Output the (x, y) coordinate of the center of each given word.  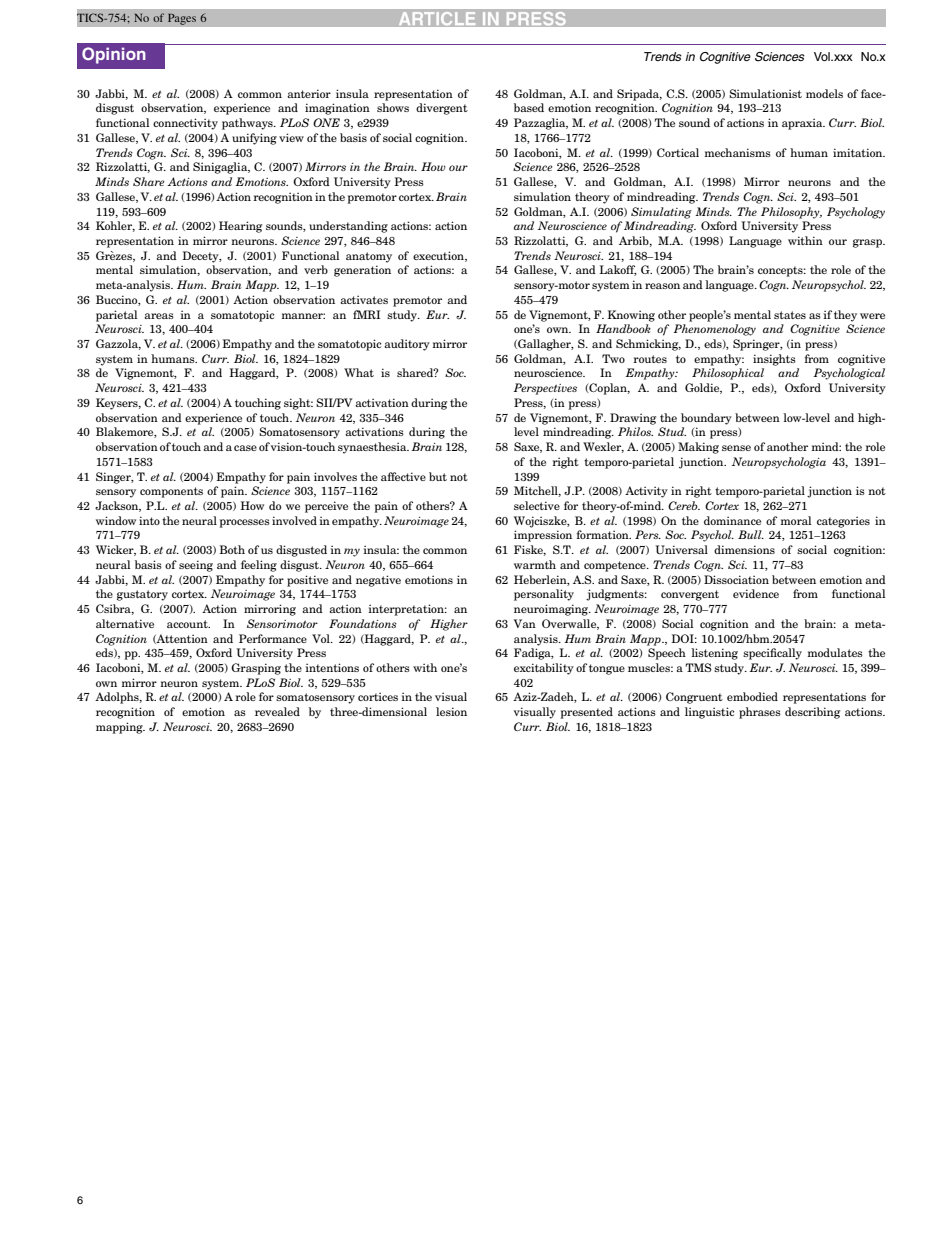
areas (159, 316)
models (824, 93)
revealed (277, 711)
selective (537, 505)
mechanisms (737, 152)
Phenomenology (714, 330)
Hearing (240, 227)
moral (795, 520)
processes (245, 523)
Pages (182, 19)
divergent (442, 109)
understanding (348, 227)
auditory (407, 345)
